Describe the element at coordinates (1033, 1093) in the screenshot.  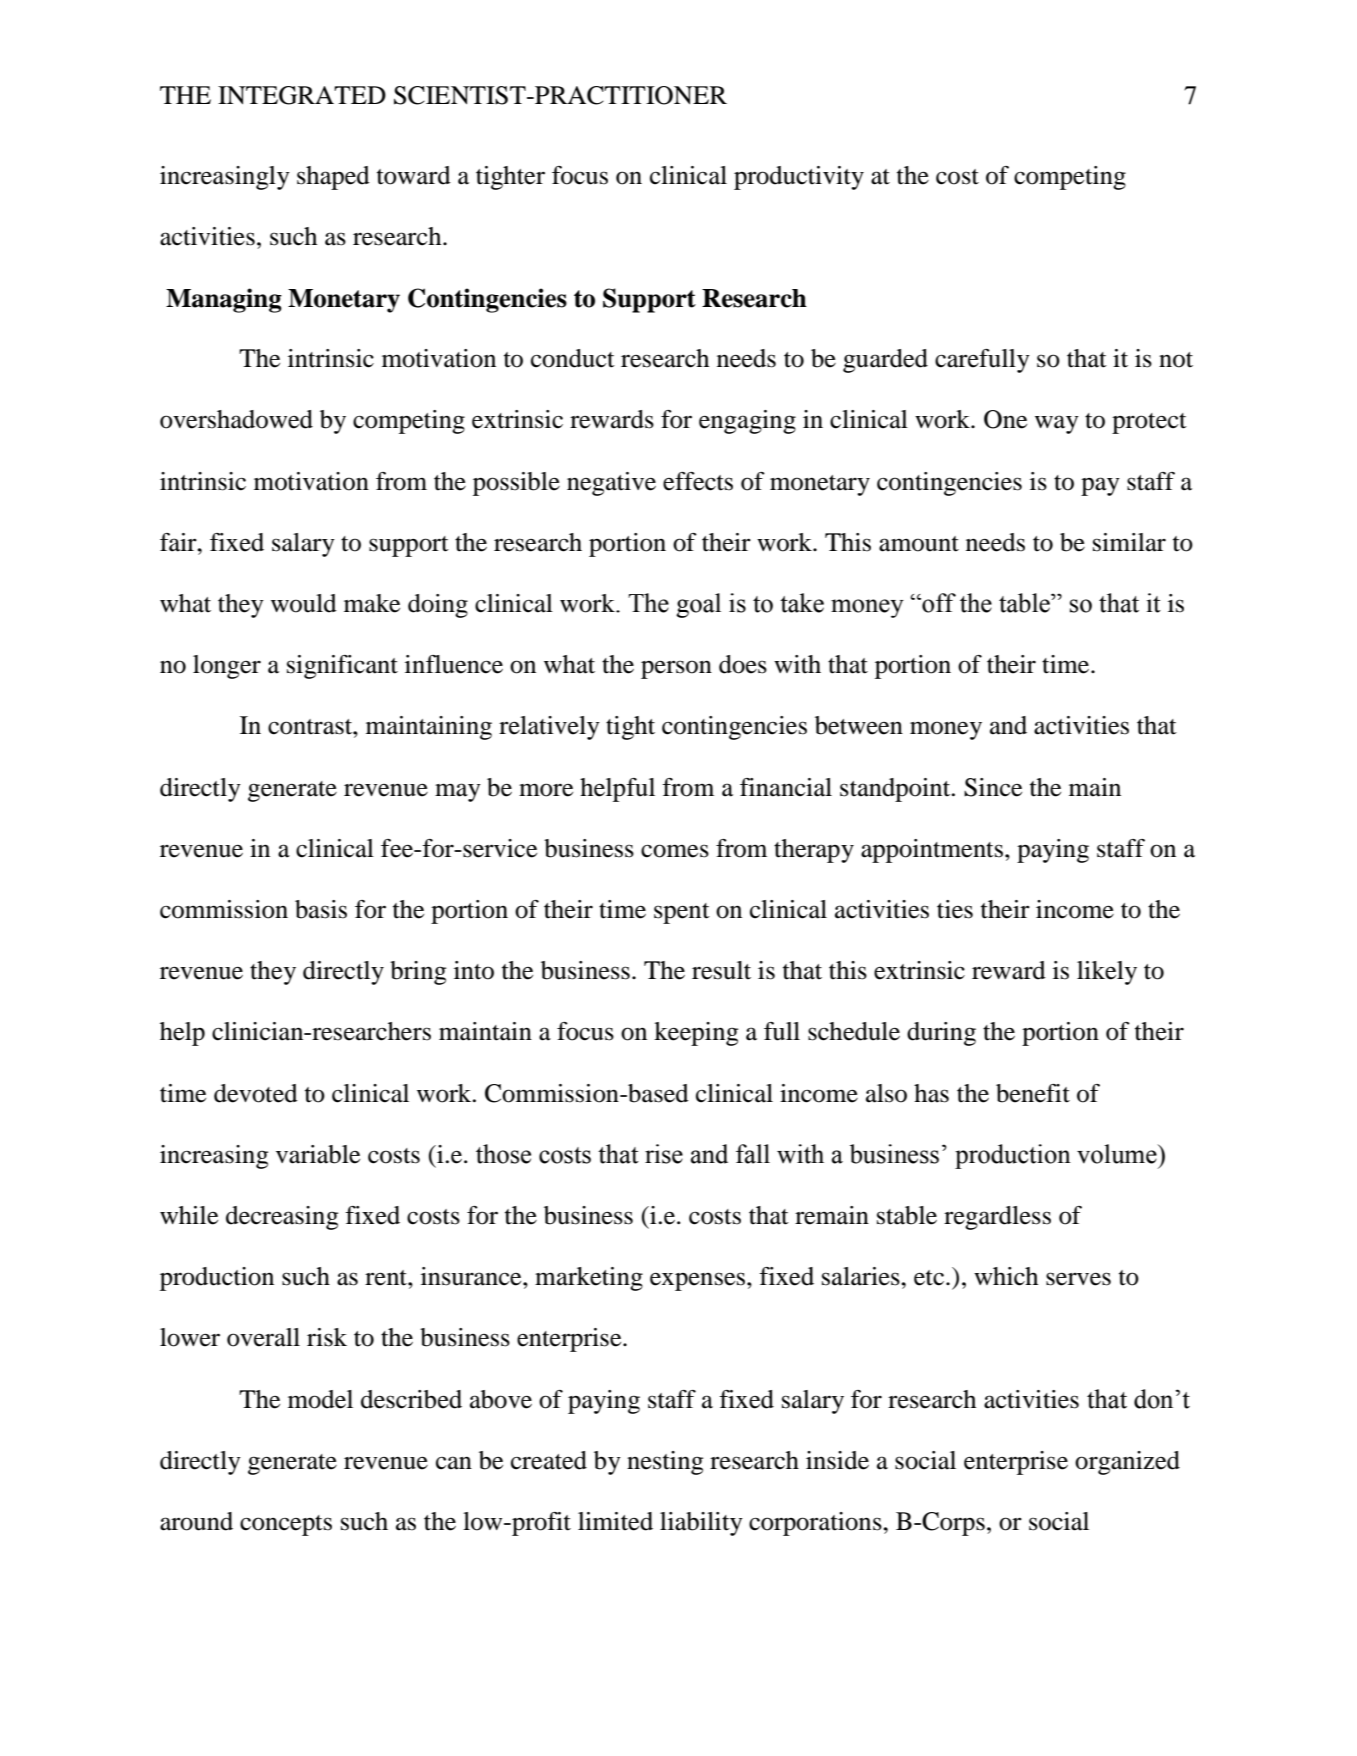
I see `benefit` at that location.
